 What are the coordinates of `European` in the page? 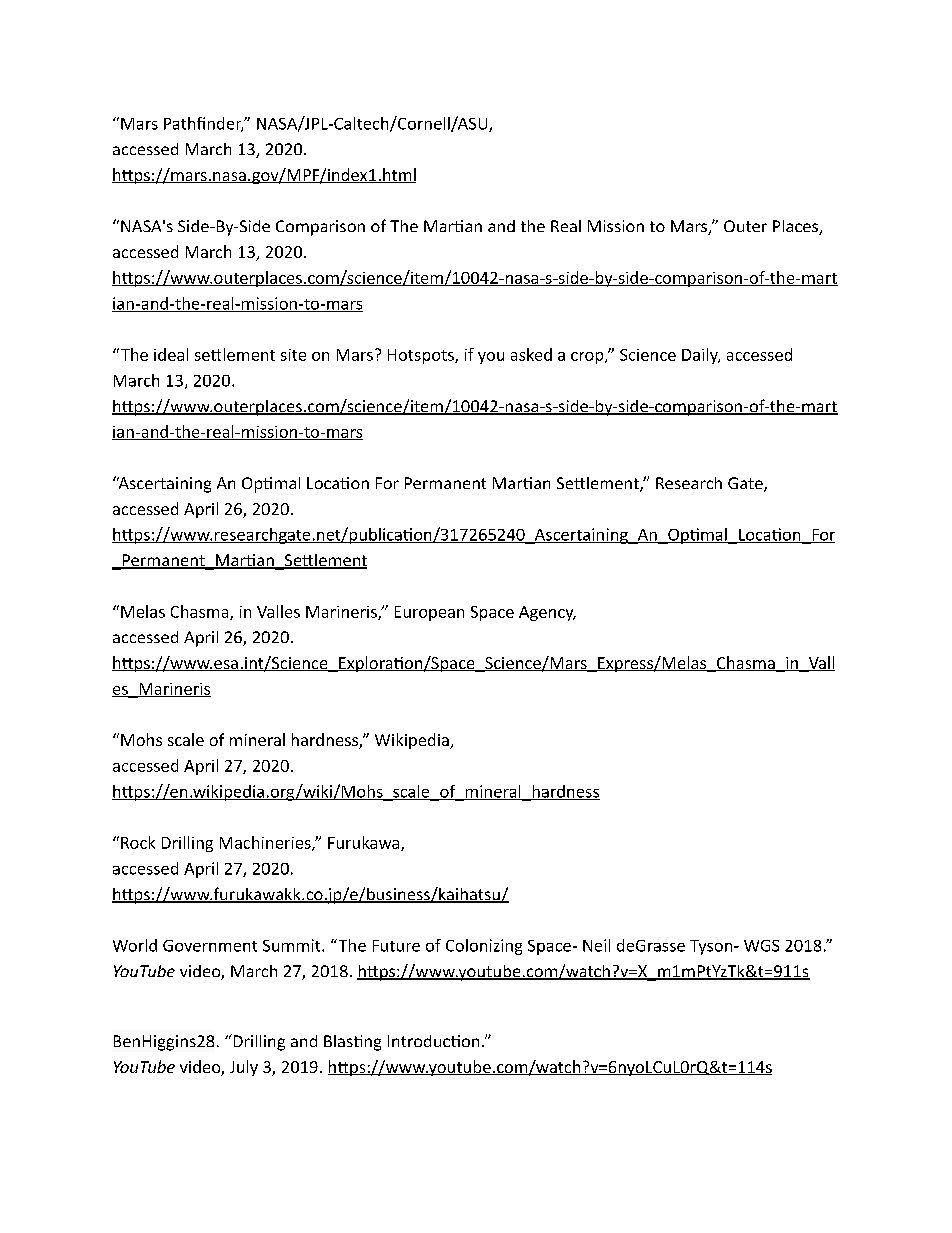 It's located at (429, 613).
